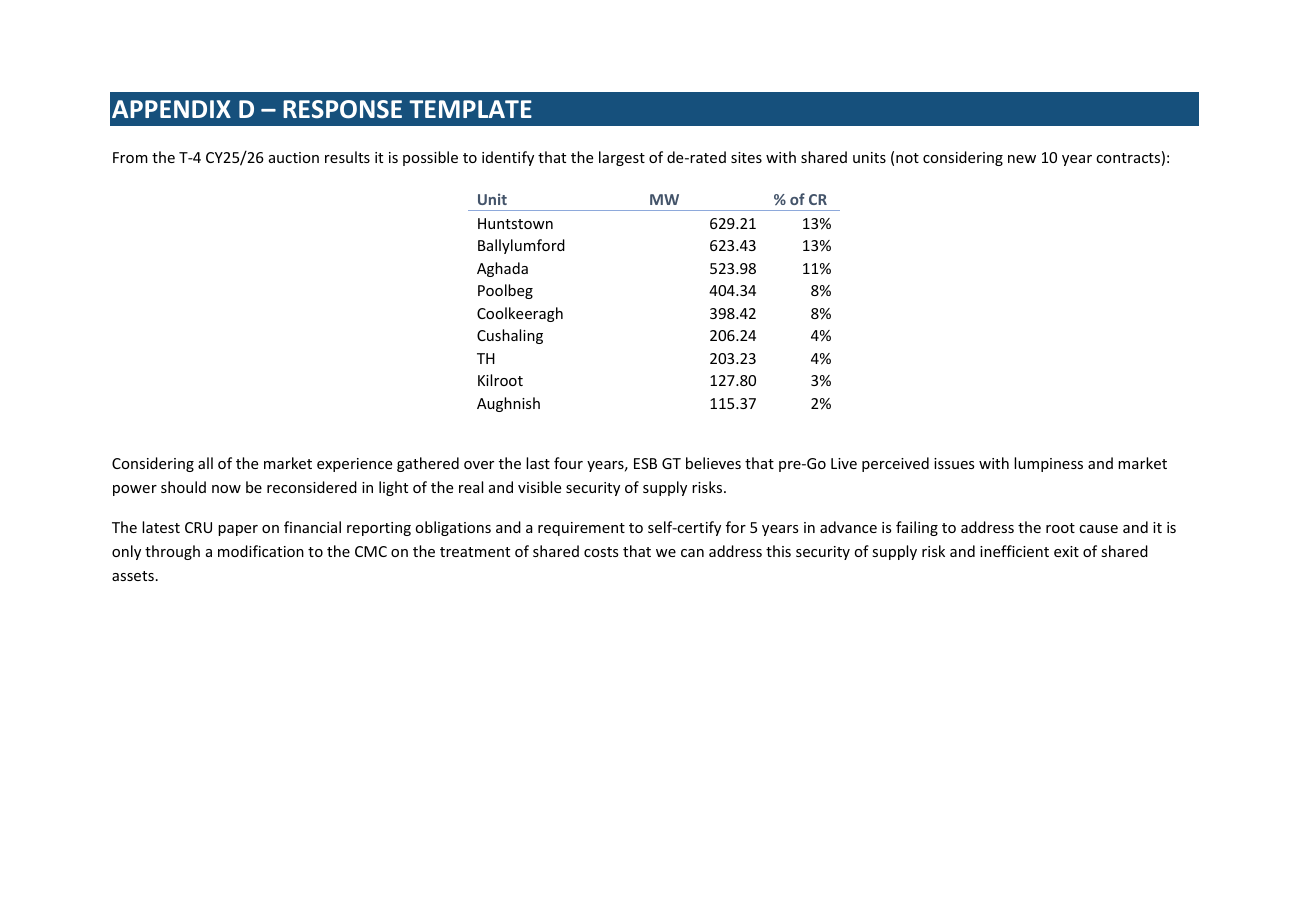 This screenshot has width=1308, height=924. Describe the element at coordinates (954, 463) in the screenshot. I see `issues` at that location.
